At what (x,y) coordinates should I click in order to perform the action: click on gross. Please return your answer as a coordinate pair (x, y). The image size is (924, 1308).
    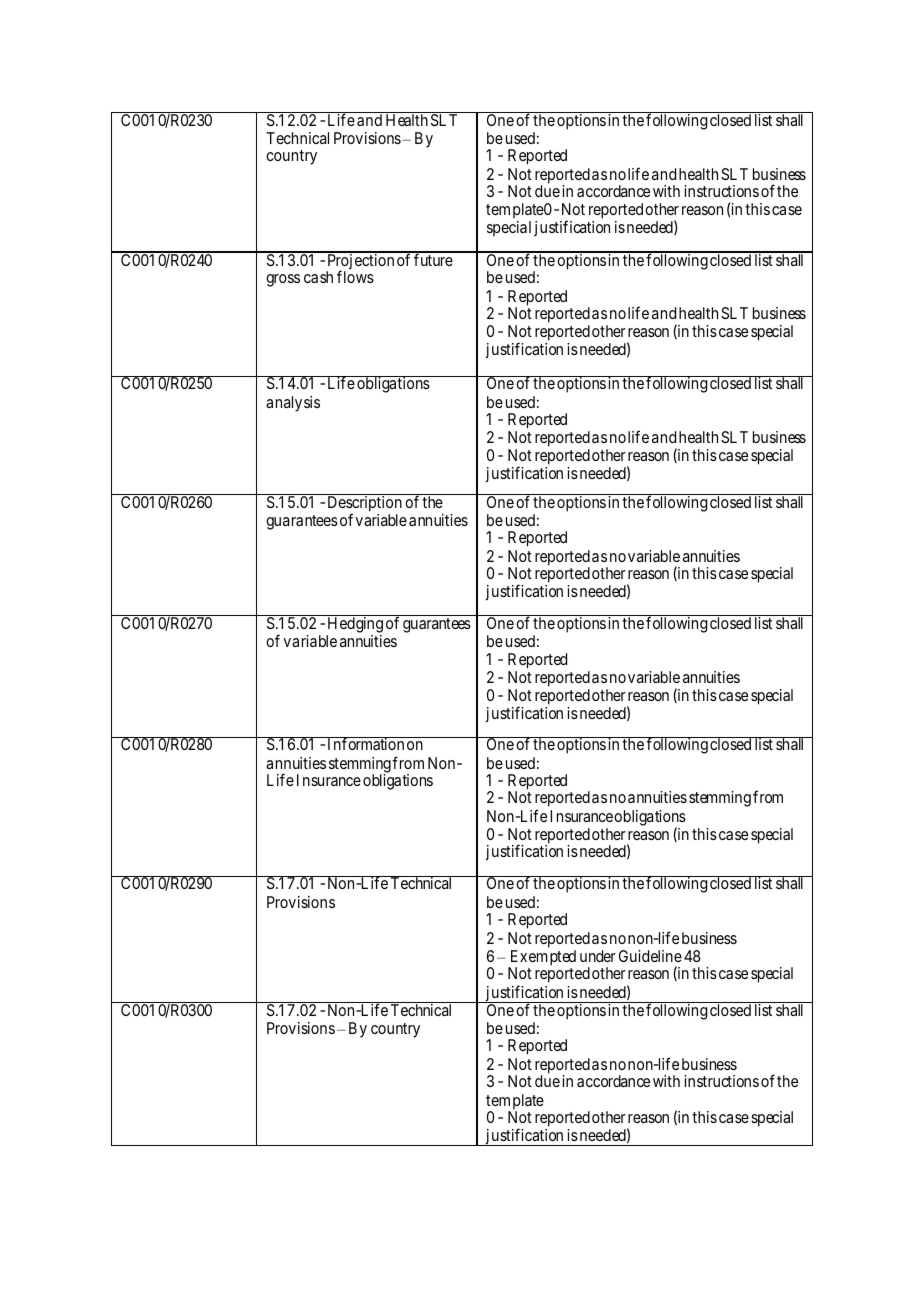
    Looking at the image, I should click on (283, 280).
